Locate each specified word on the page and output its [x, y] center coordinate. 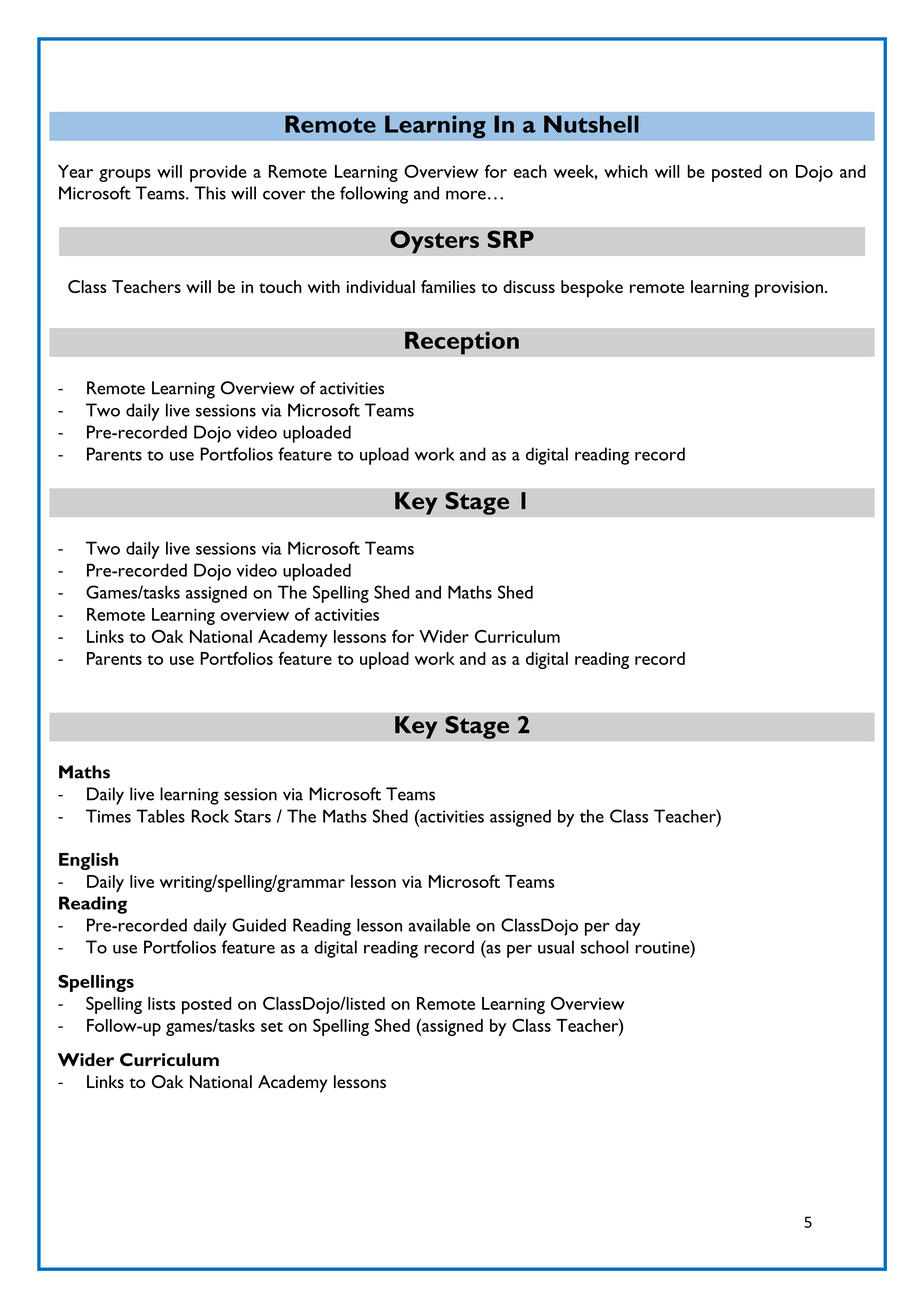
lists [161, 1003]
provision [789, 289]
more [466, 195]
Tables [160, 816]
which [626, 171]
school [605, 947]
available [439, 925]
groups [125, 175]
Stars [253, 816]
